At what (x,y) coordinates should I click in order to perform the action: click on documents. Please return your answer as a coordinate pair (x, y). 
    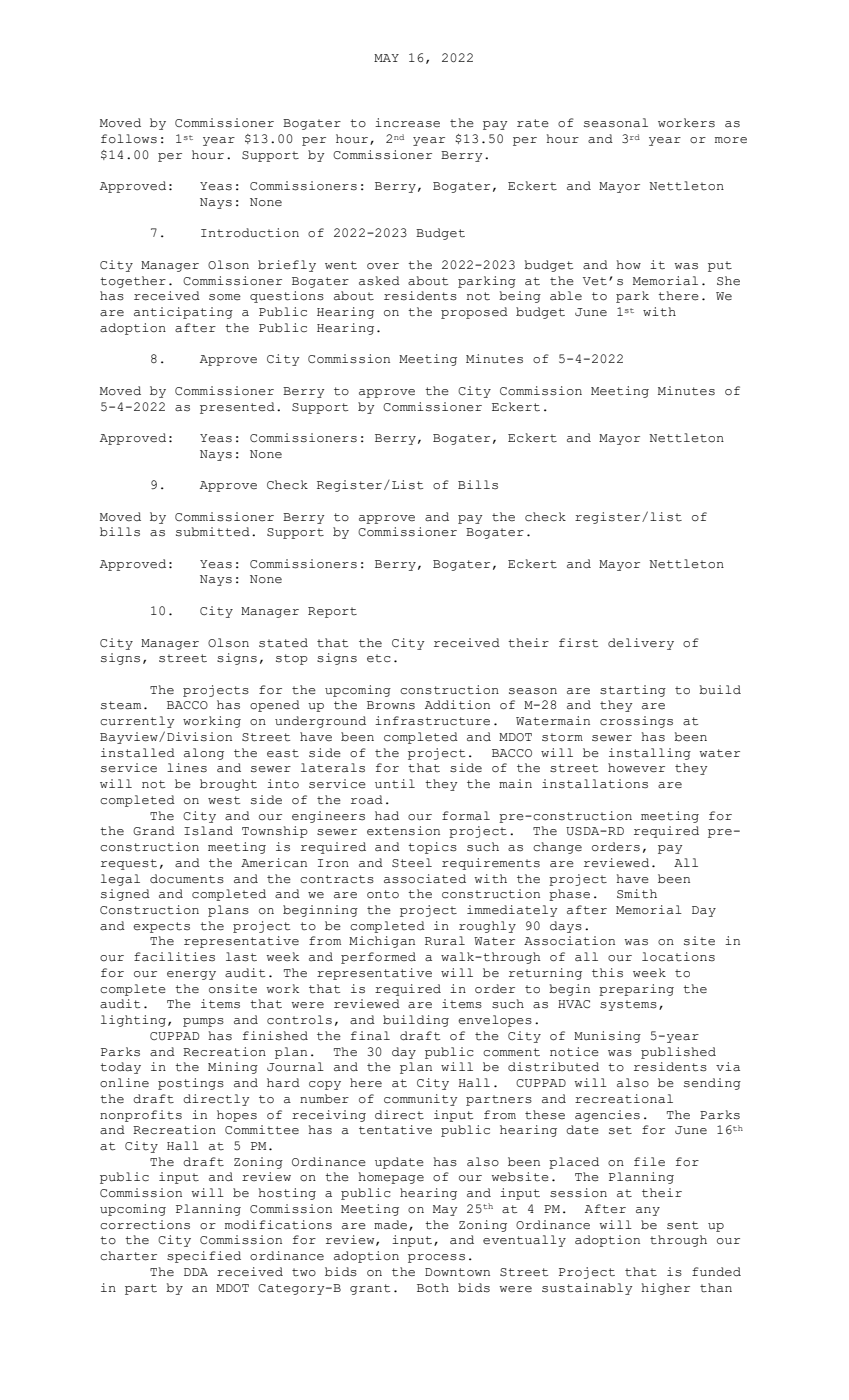
    Looking at the image, I should click on (187, 879).
